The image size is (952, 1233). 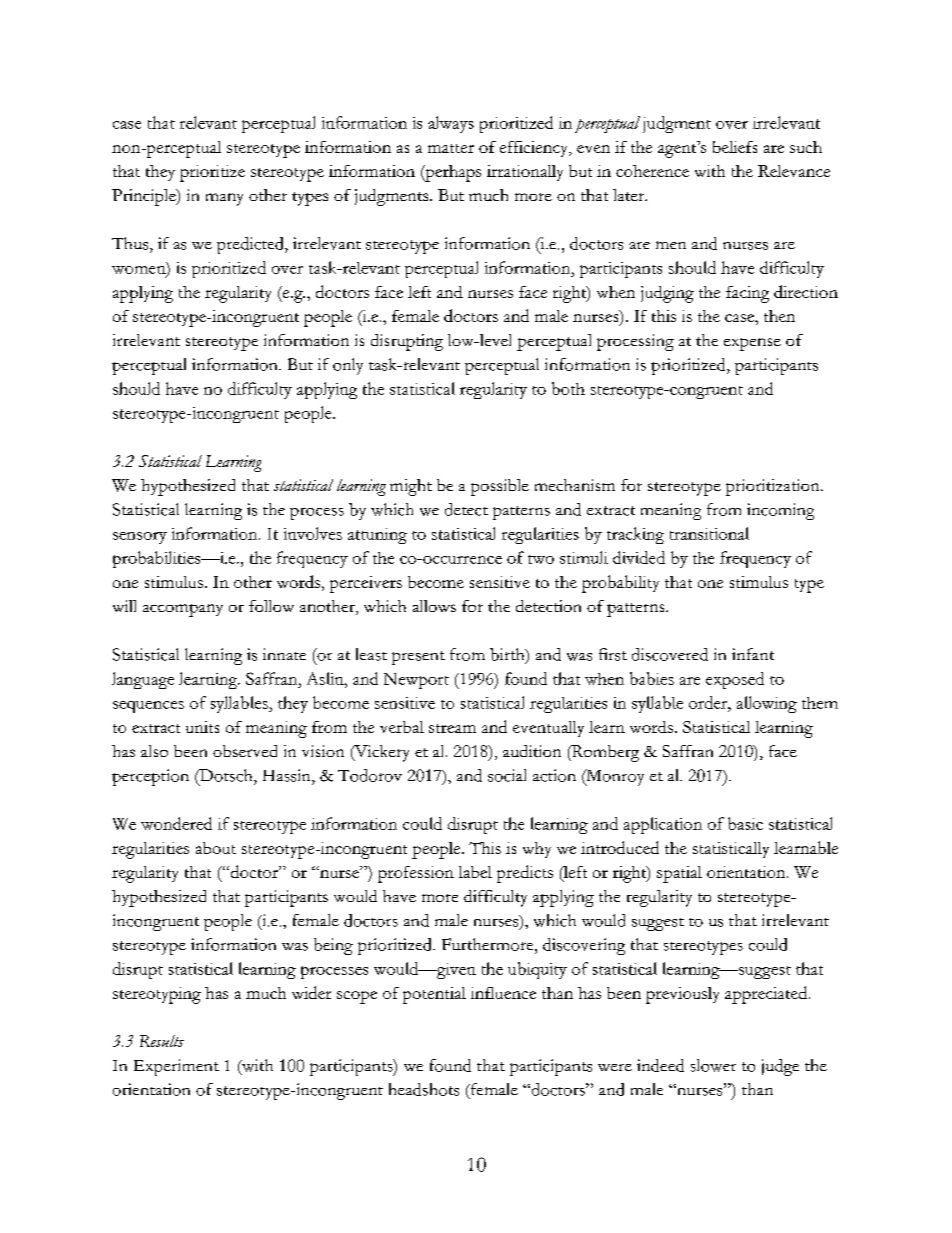 I want to click on infant, so click(x=753, y=654).
